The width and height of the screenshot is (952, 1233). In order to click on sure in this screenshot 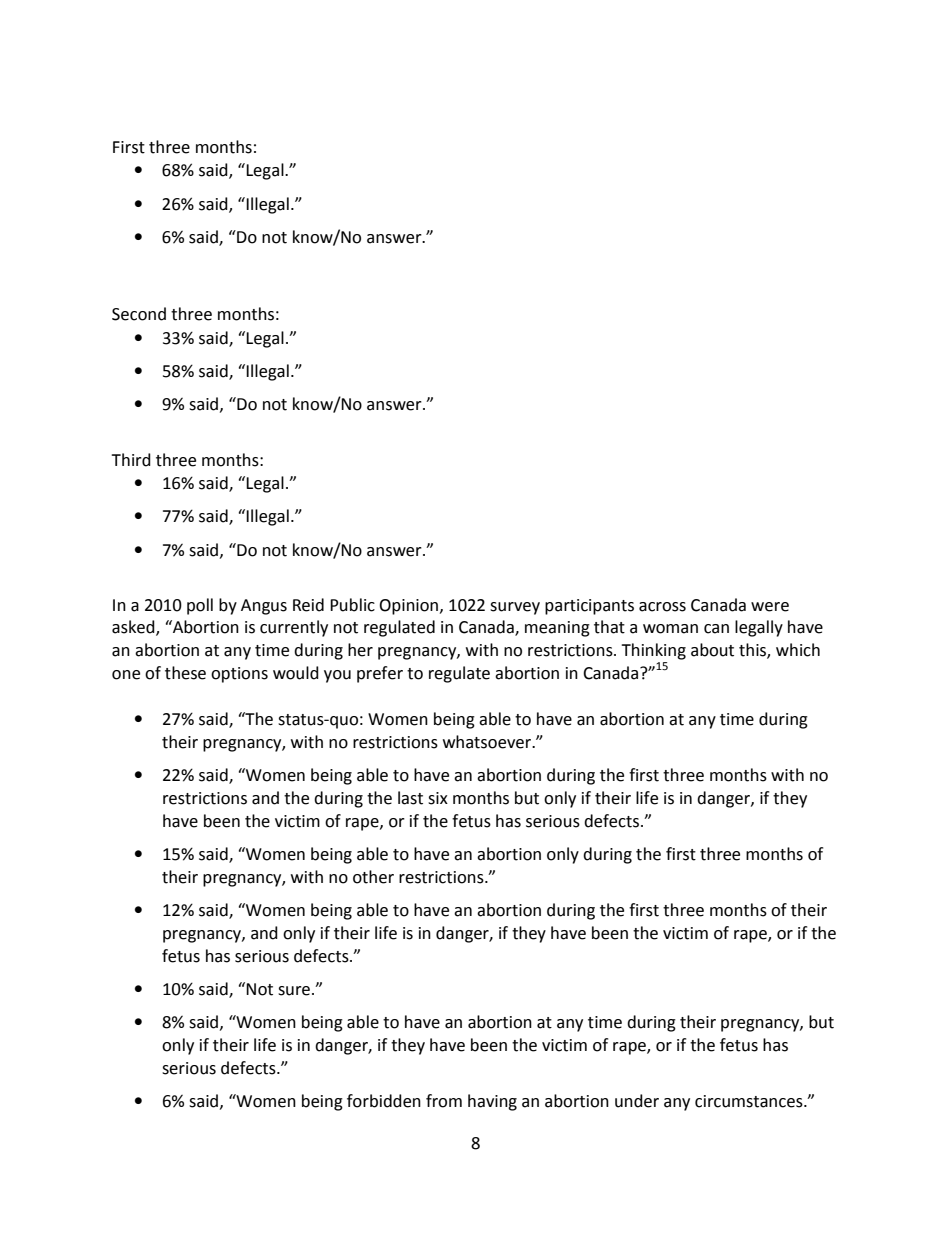, I will do `click(295, 991)`.
